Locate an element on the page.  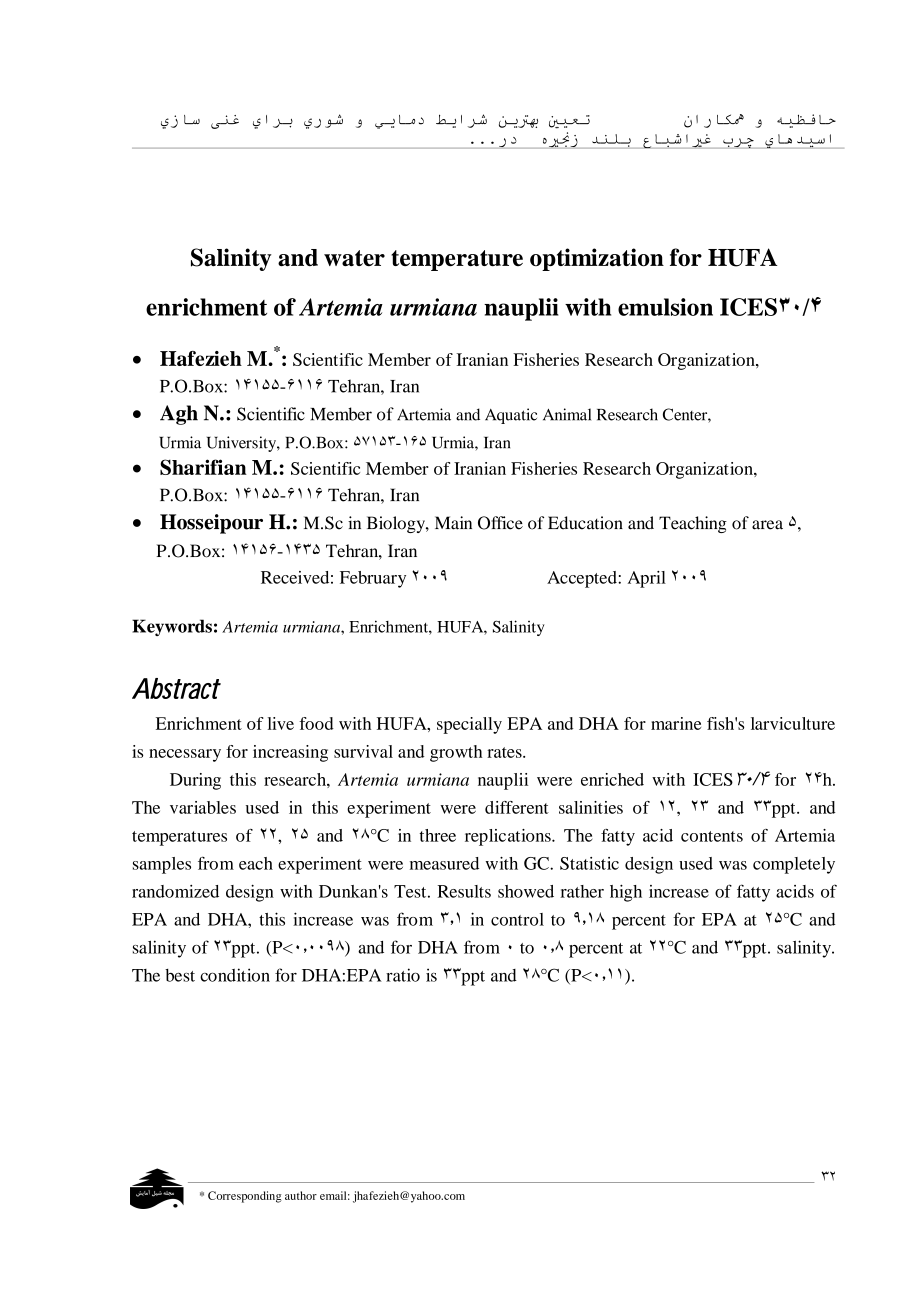
live is located at coordinates (281, 723).
